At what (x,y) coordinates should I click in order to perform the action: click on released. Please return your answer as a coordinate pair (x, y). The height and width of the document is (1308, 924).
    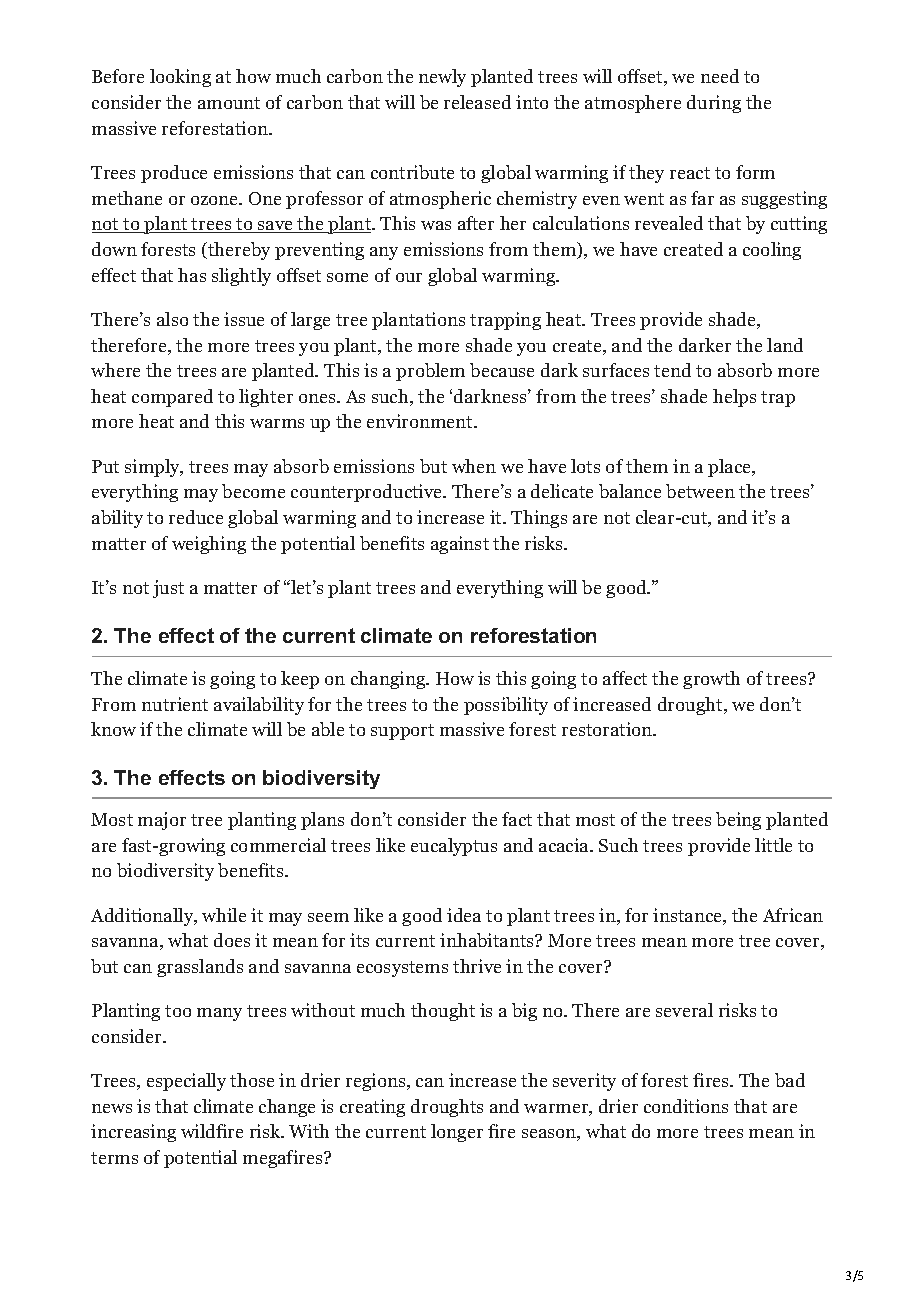
    Looking at the image, I should click on (477, 102).
